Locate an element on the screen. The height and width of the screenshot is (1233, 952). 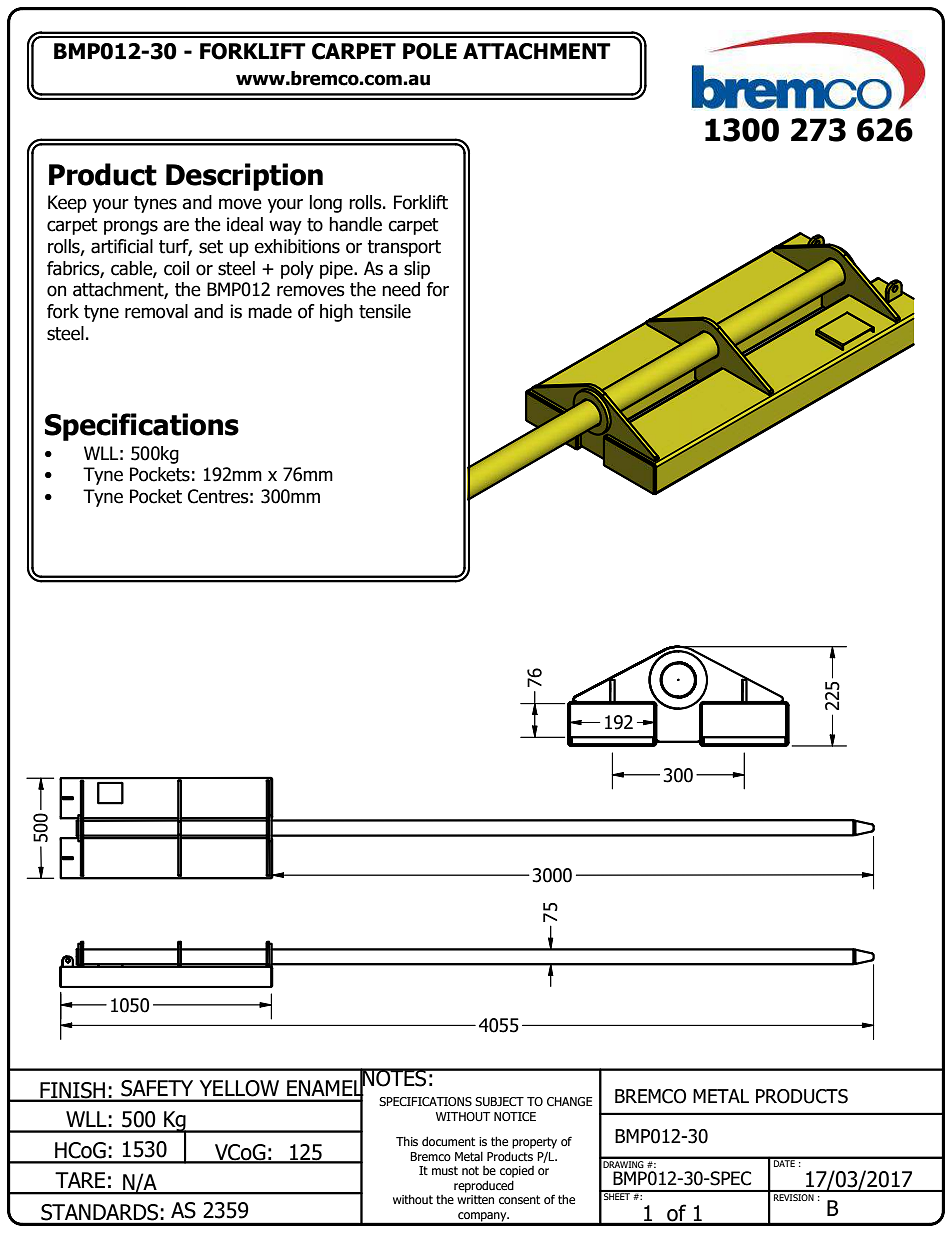
property is located at coordinates (534, 1143).
